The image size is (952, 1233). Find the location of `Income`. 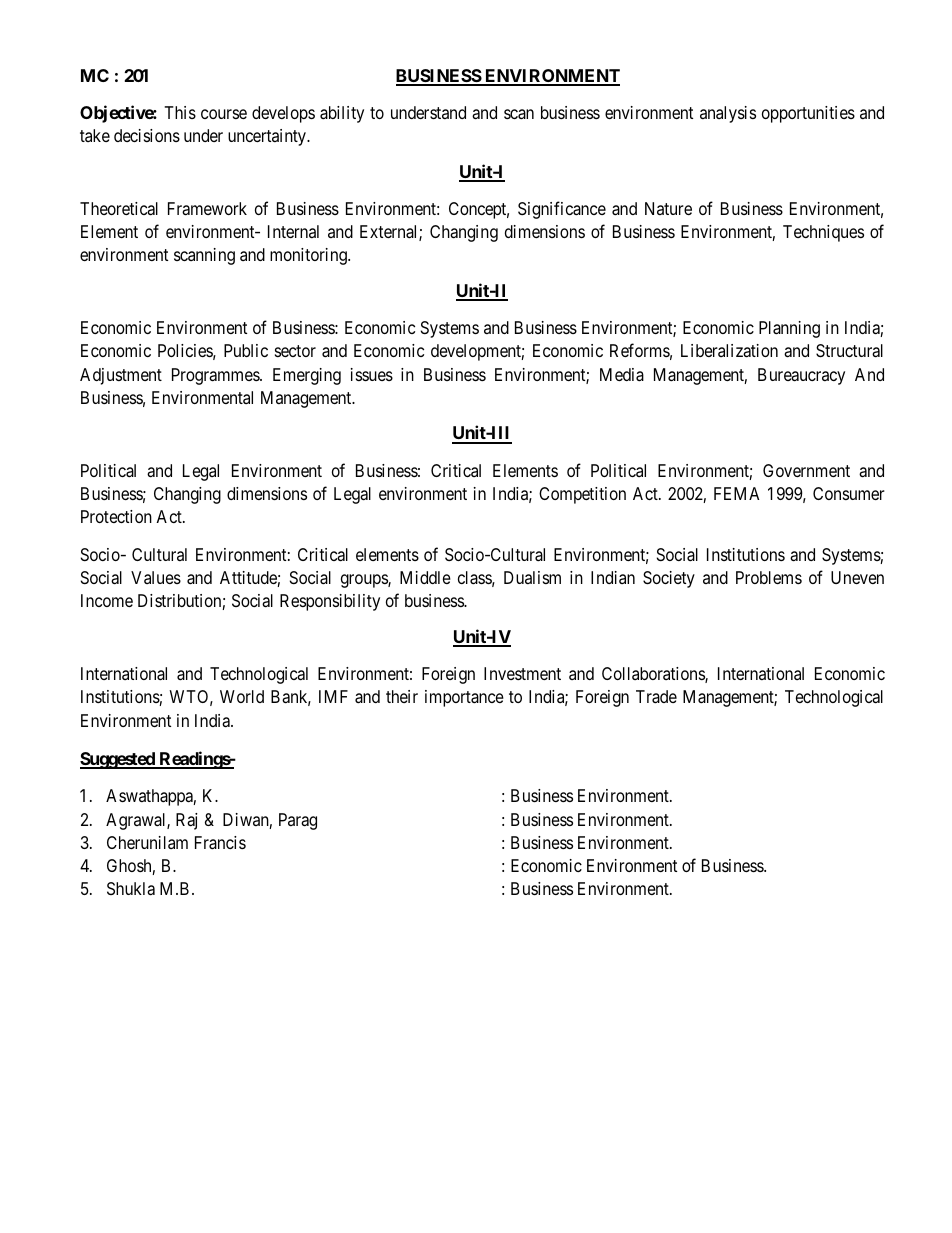

Income is located at coordinates (107, 600).
